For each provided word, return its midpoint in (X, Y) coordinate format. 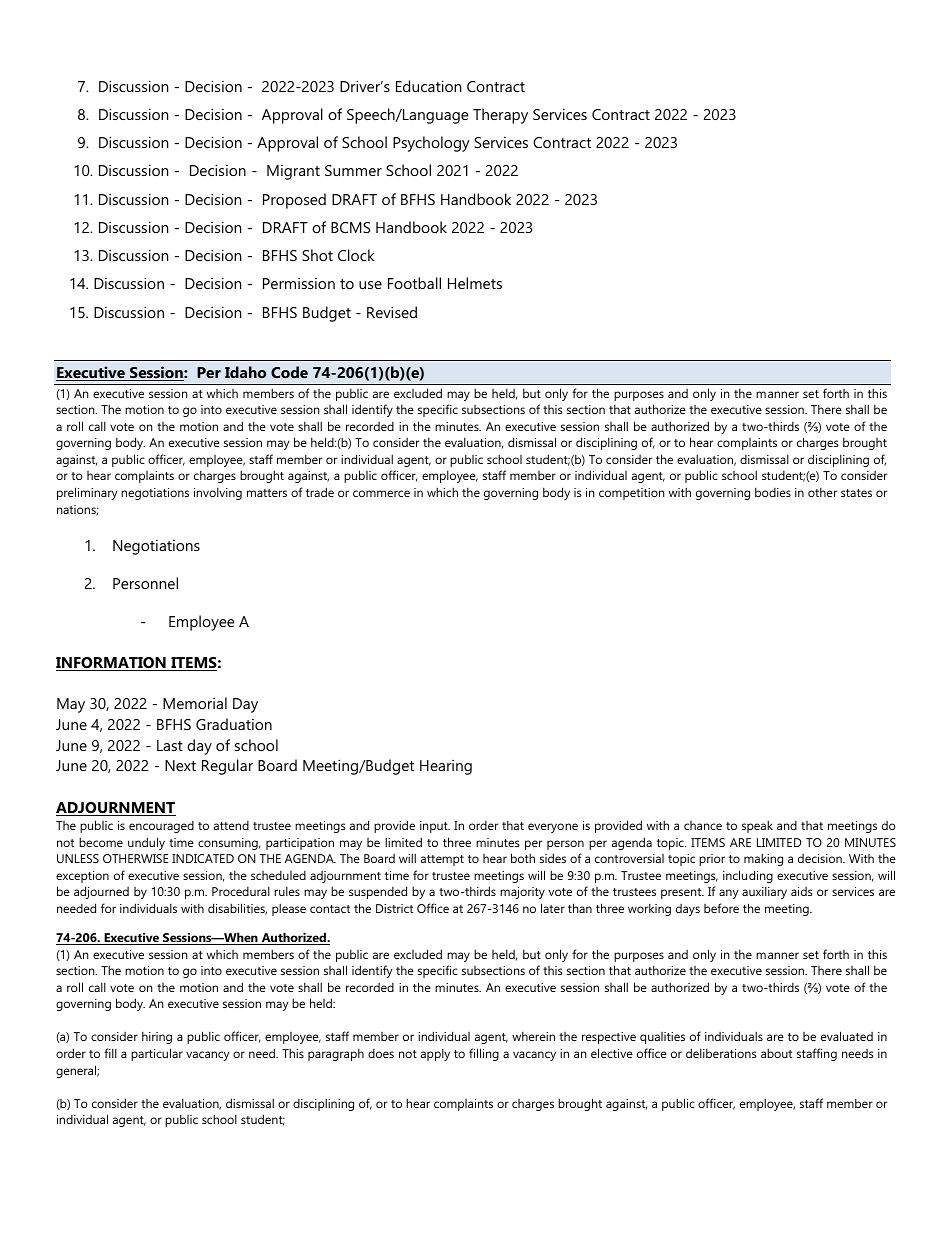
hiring (157, 1037)
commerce (381, 493)
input (435, 827)
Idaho (245, 372)
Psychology (431, 144)
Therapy (500, 116)
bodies (773, 492)
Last (170, 745)
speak (757, 826)
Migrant (293, 172)
